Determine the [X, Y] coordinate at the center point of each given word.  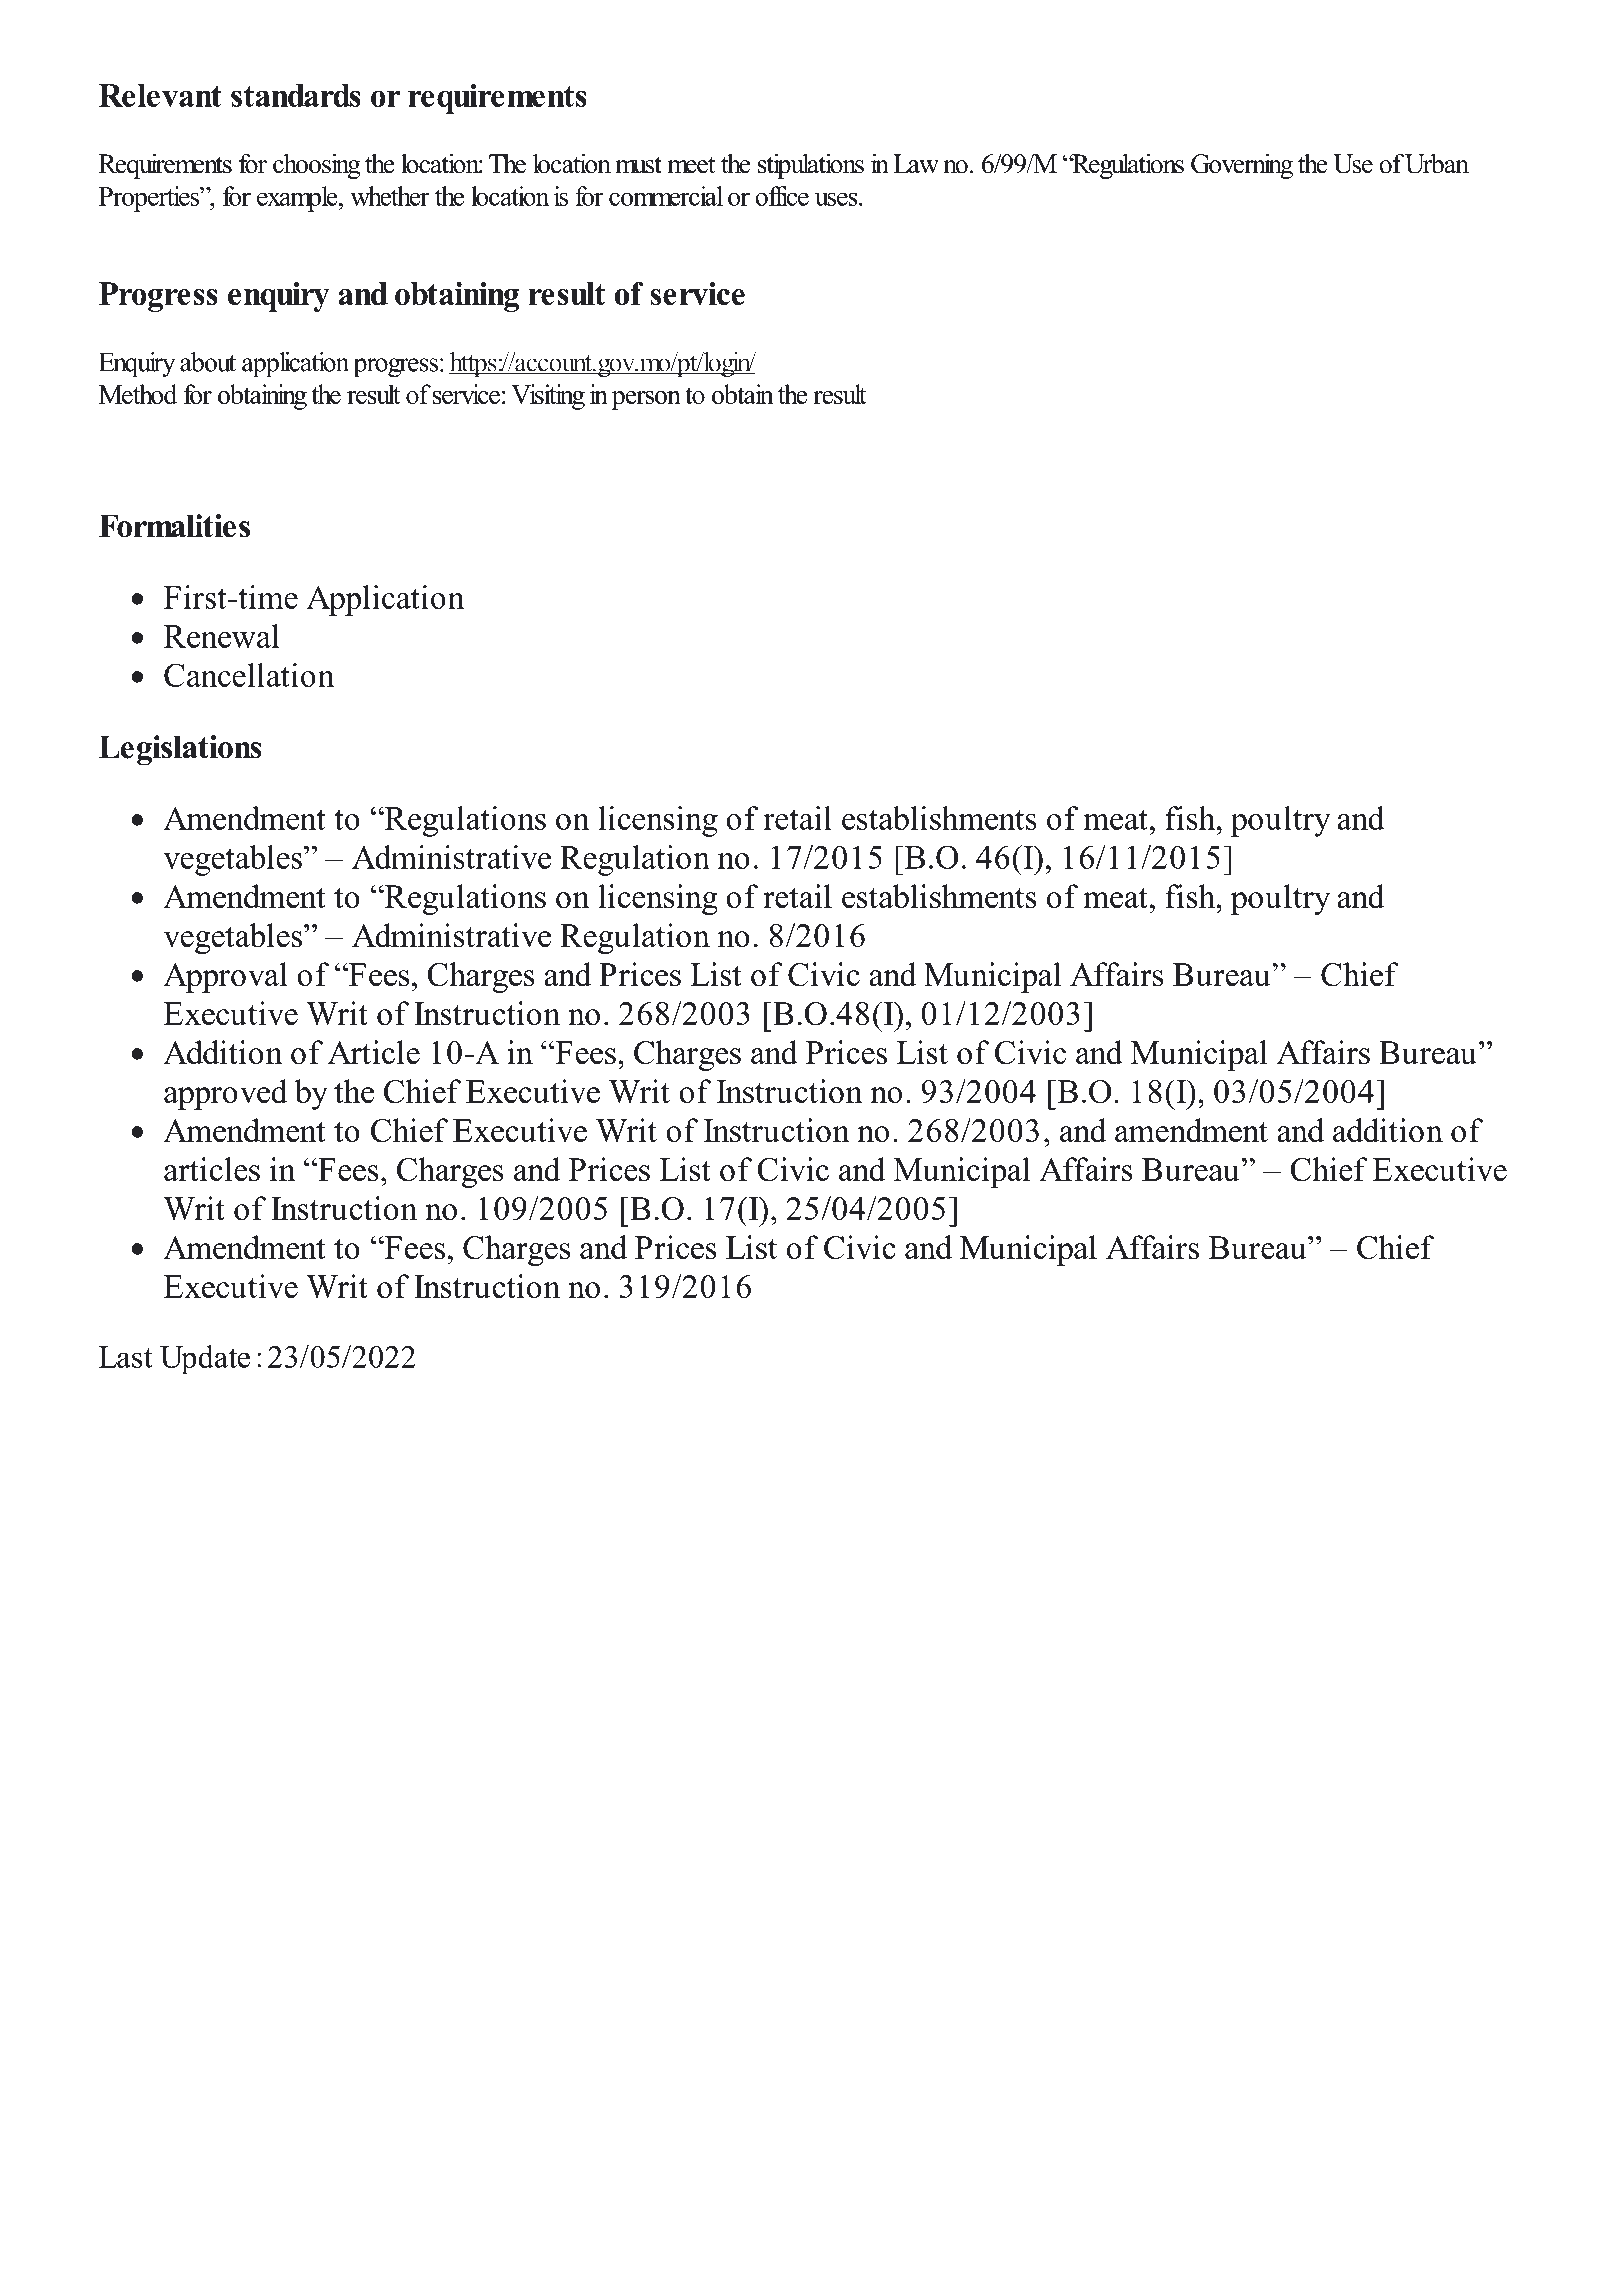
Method [138, 394]
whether [390, 196]
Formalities [174, 526]
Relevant [160, 95]
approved [225, 1094]
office [782, 196]
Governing [1242, 166]
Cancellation [249, 675]
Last [126, 1357]
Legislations [180, 750]
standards [296, 95]
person [646, 400]
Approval [225, 977]
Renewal [221, 636]
